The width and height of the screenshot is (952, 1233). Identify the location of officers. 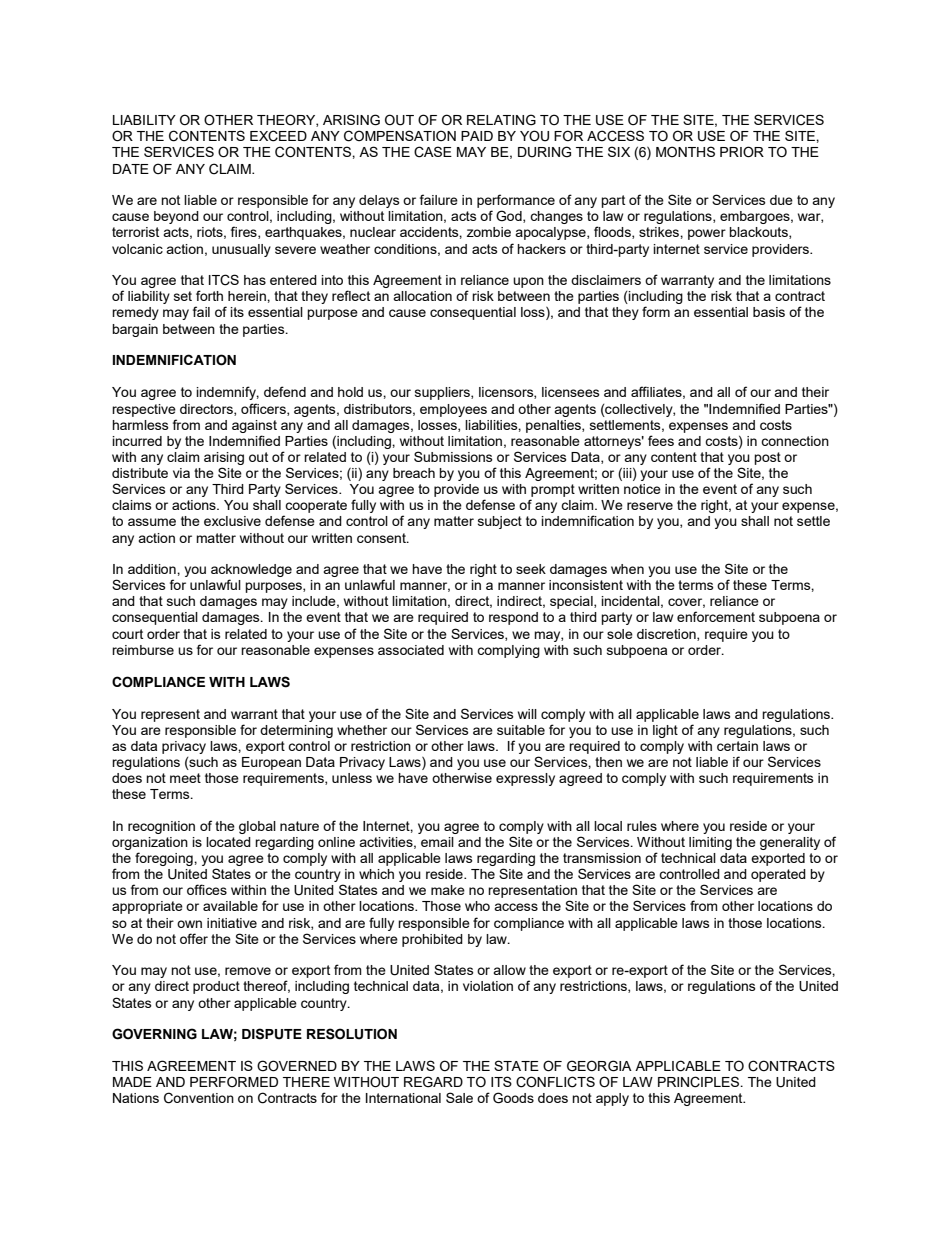
(264, 409).
